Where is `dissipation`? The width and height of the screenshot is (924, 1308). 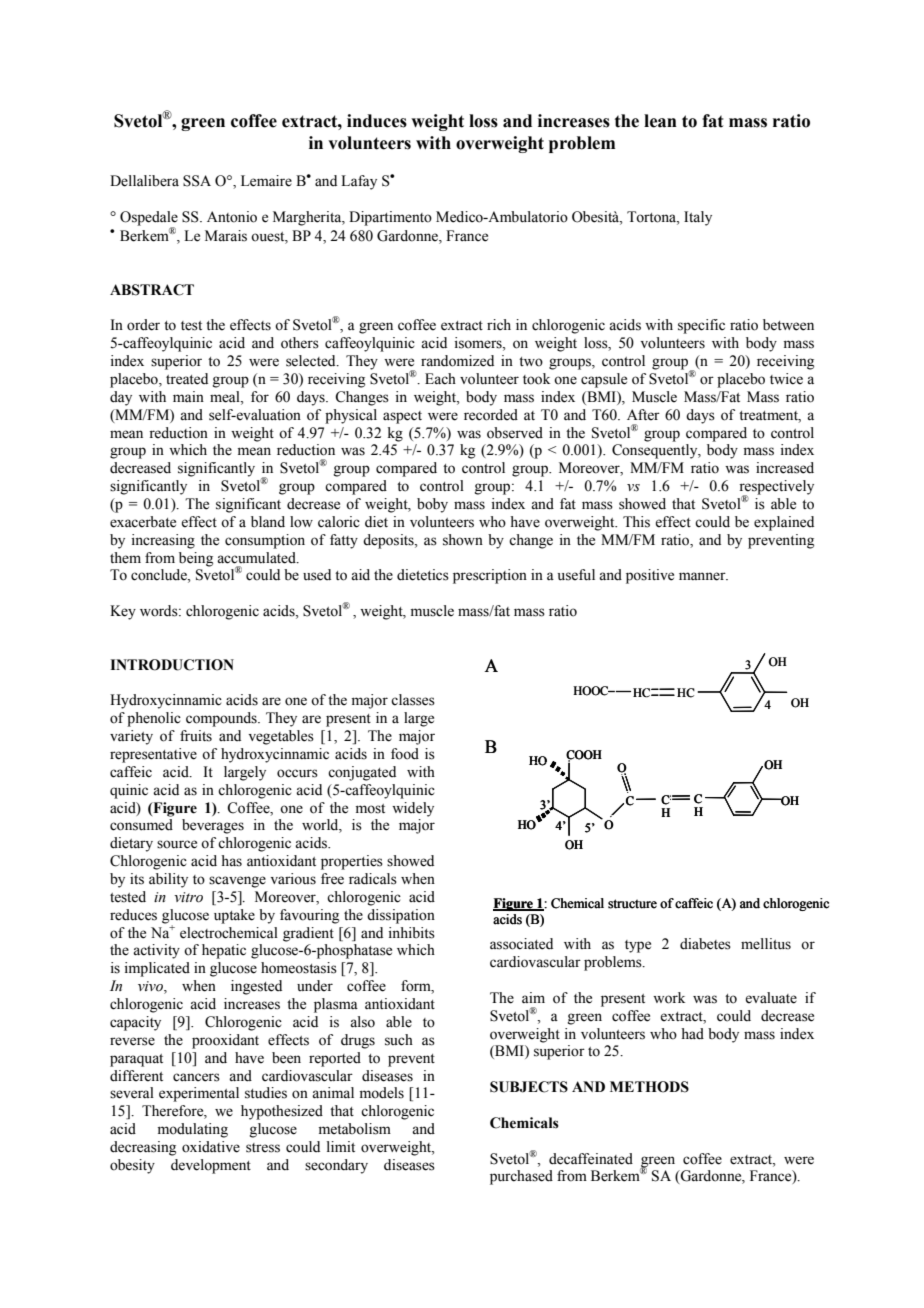 dissipation is located at coordinates (401, 916).
